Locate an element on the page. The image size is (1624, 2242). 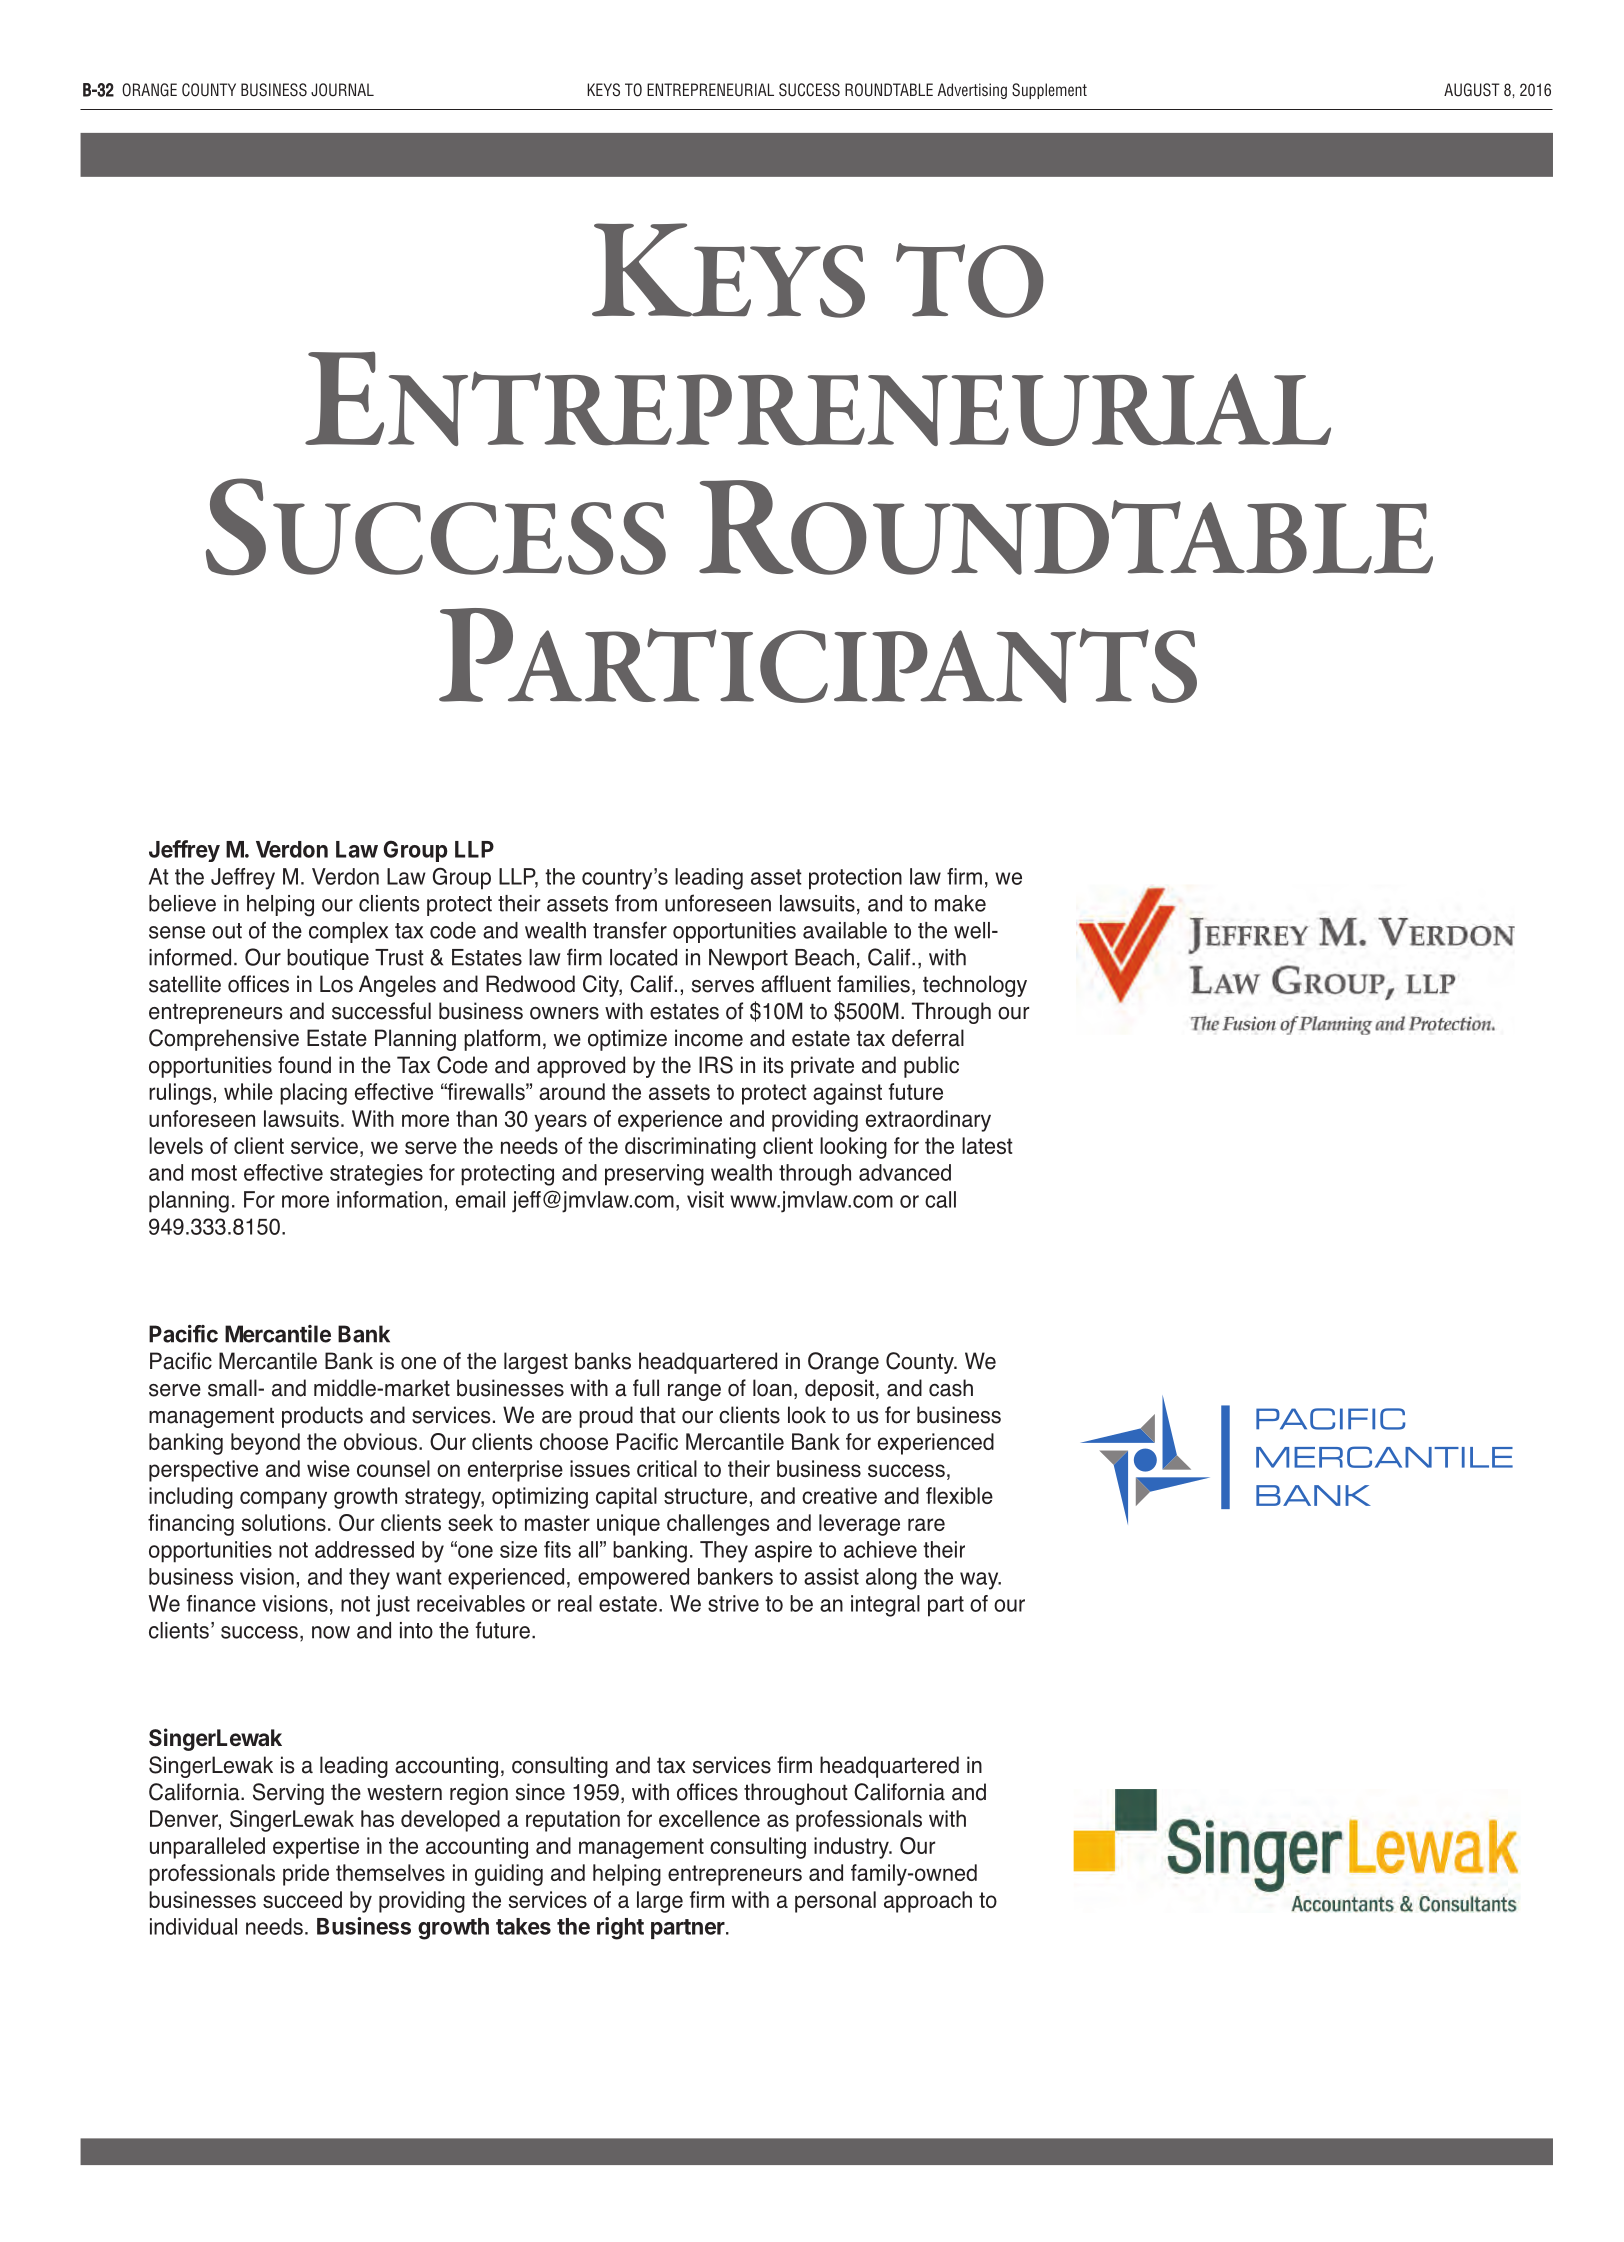
technology is located at coordinates (975, 986).
